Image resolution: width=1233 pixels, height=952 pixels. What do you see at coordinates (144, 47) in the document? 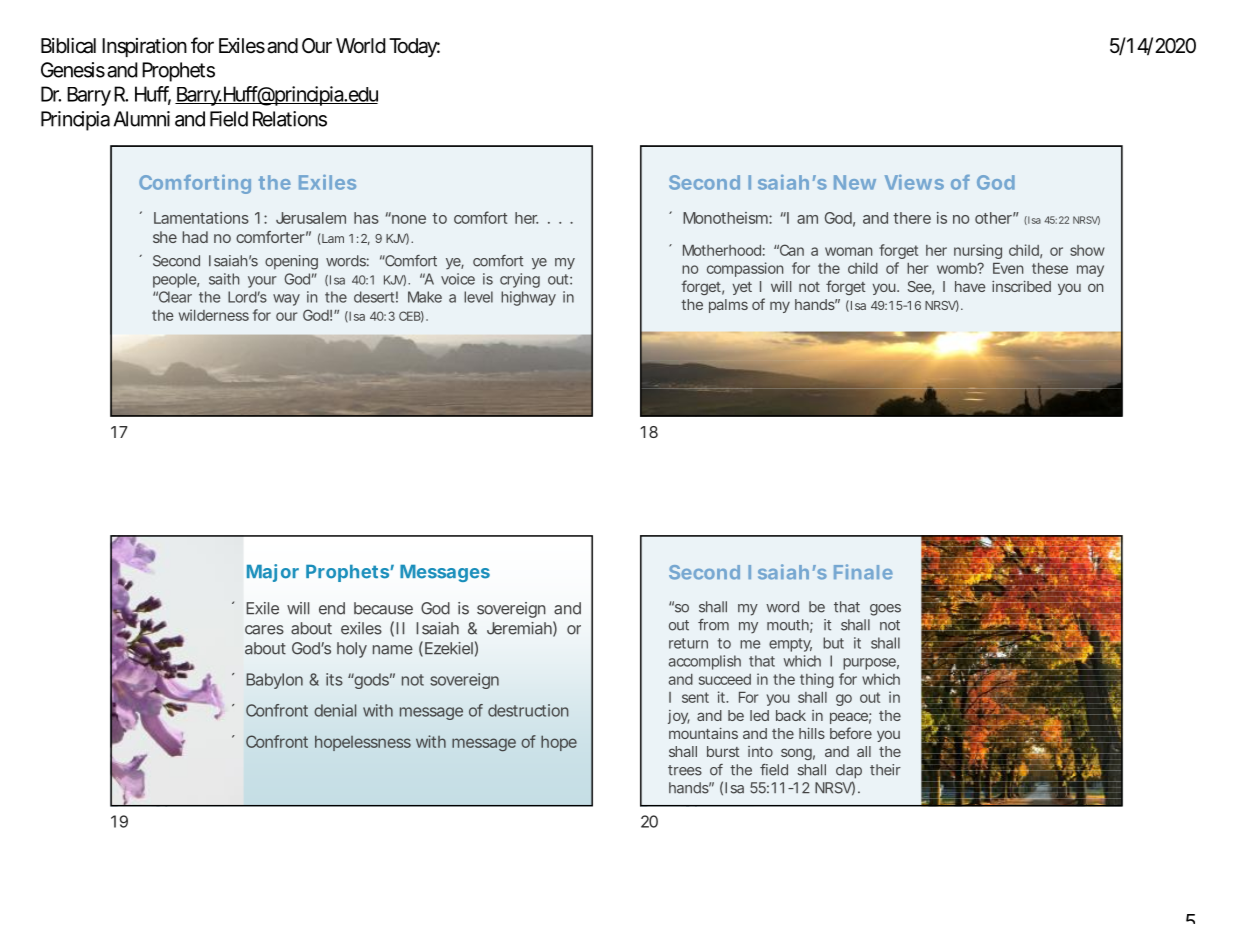
I see `Inspiration` at bounding box center [144, 47].
